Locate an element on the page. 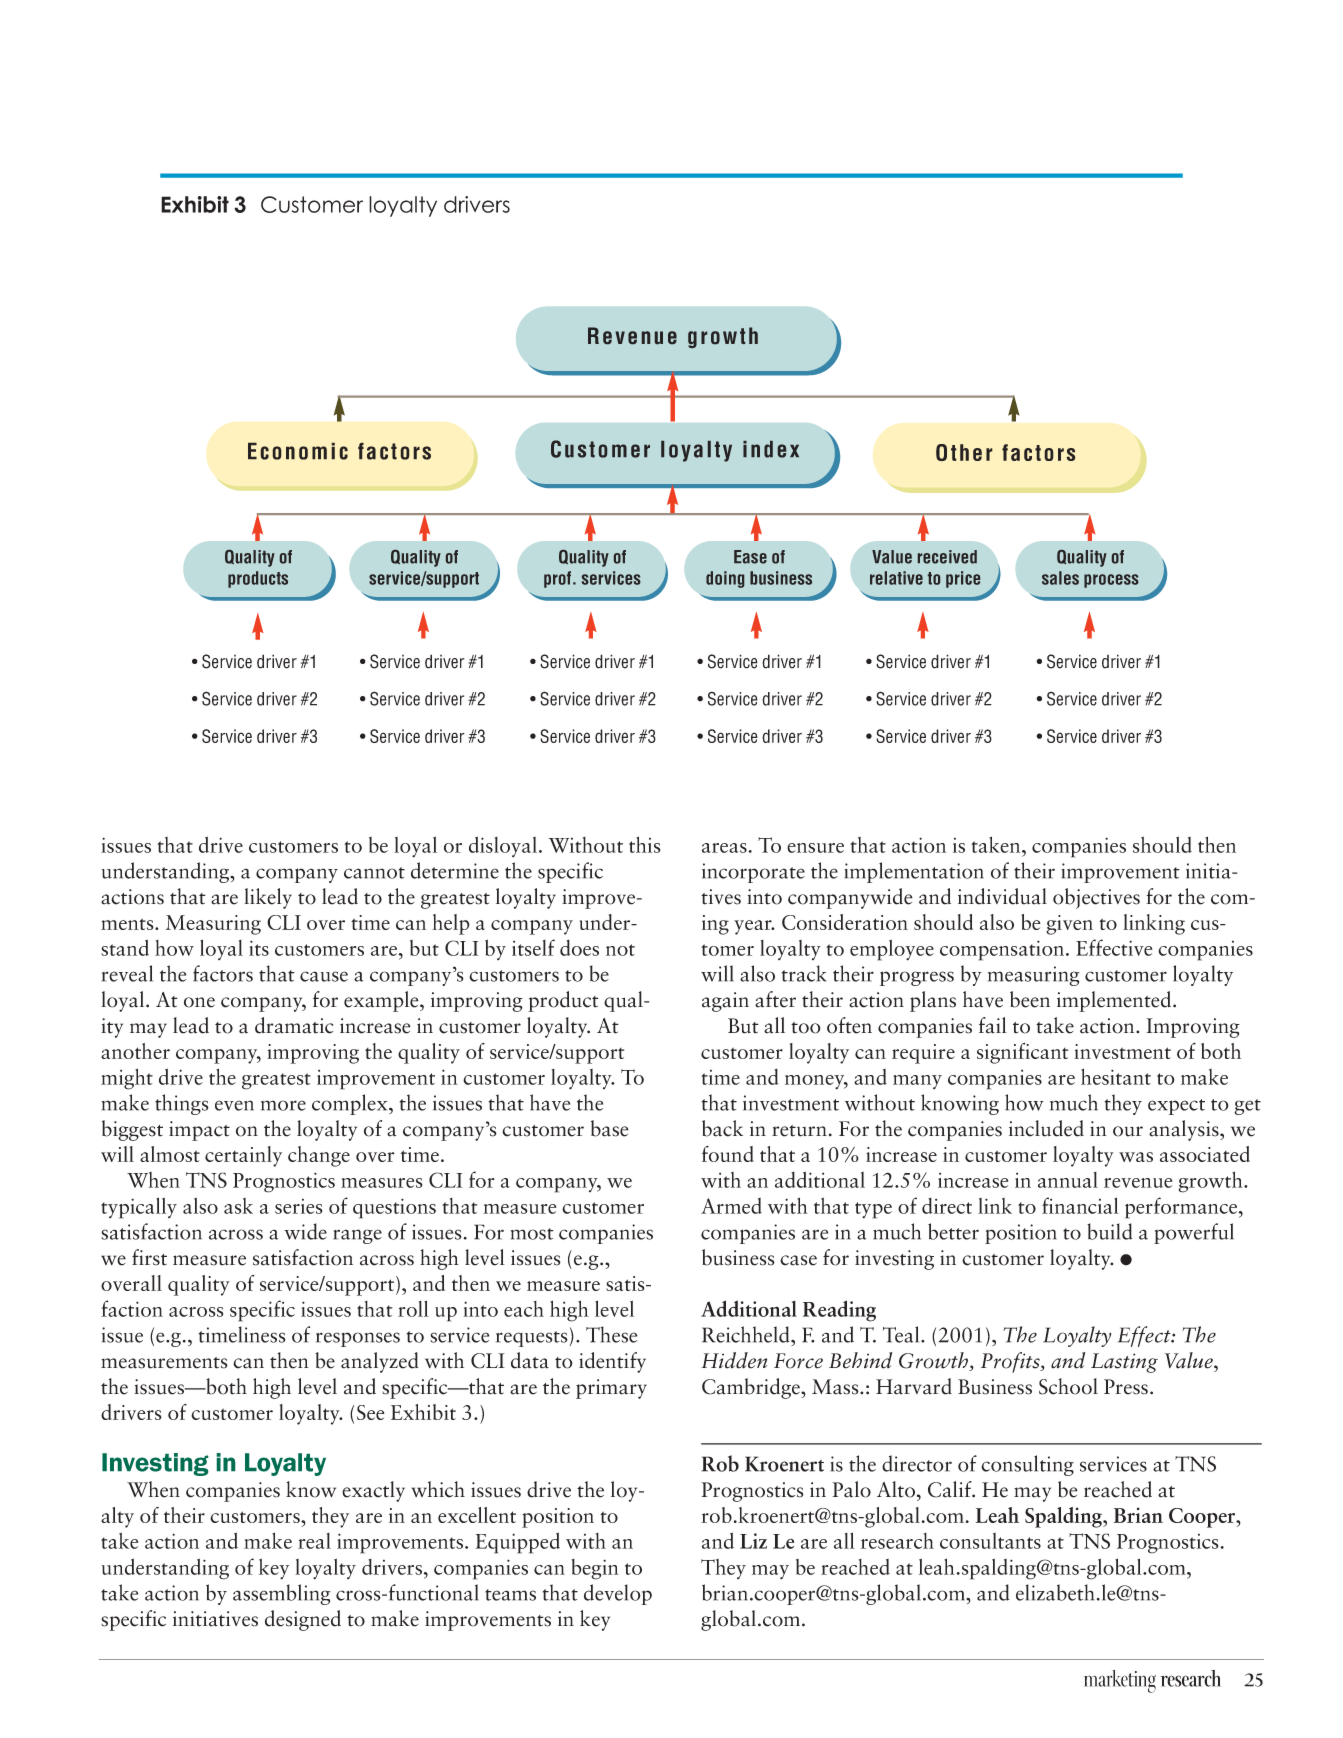  assembling is located at coordinates (281, 1594).
